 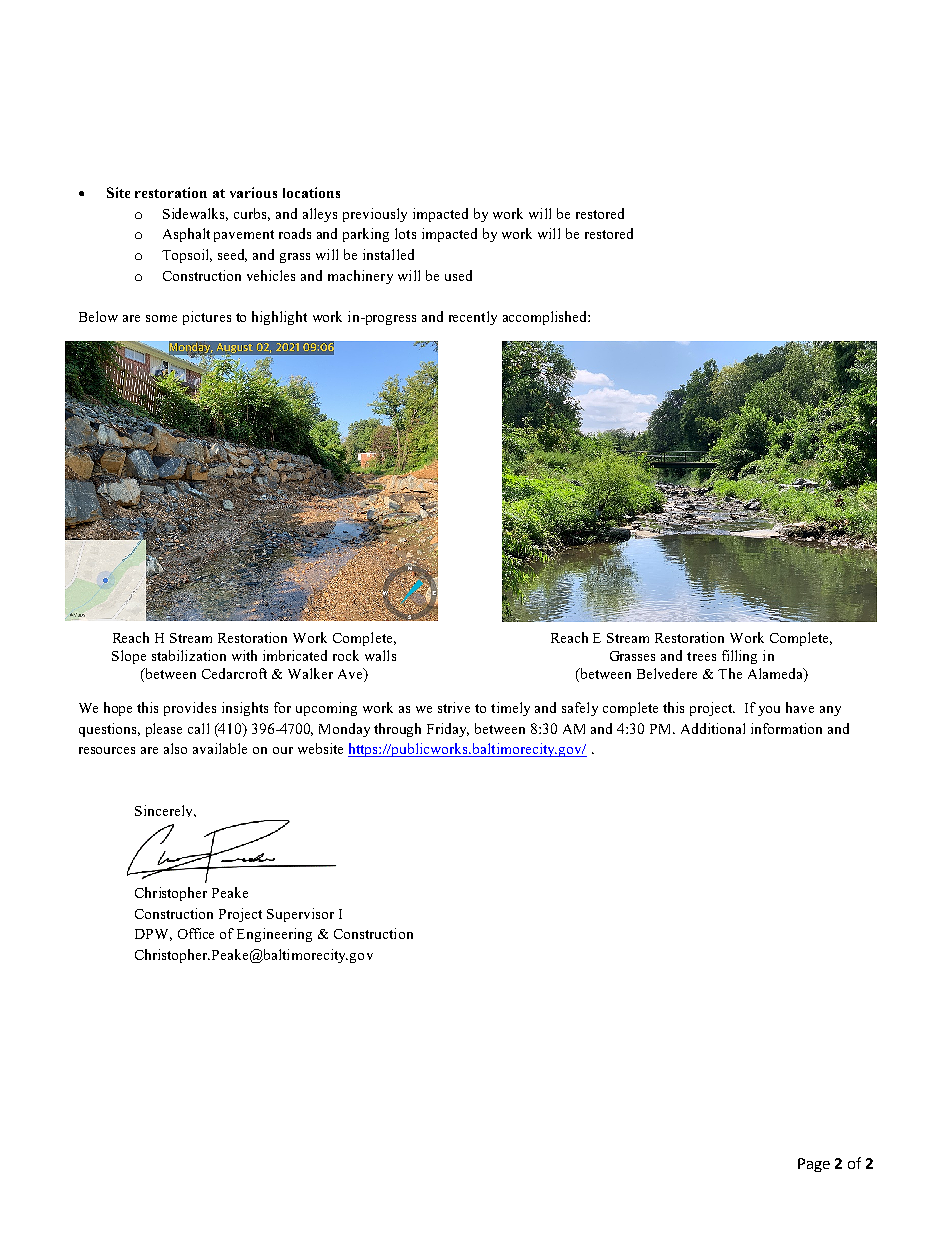 I want to click on stabilization, so click(x=189, y=655).
